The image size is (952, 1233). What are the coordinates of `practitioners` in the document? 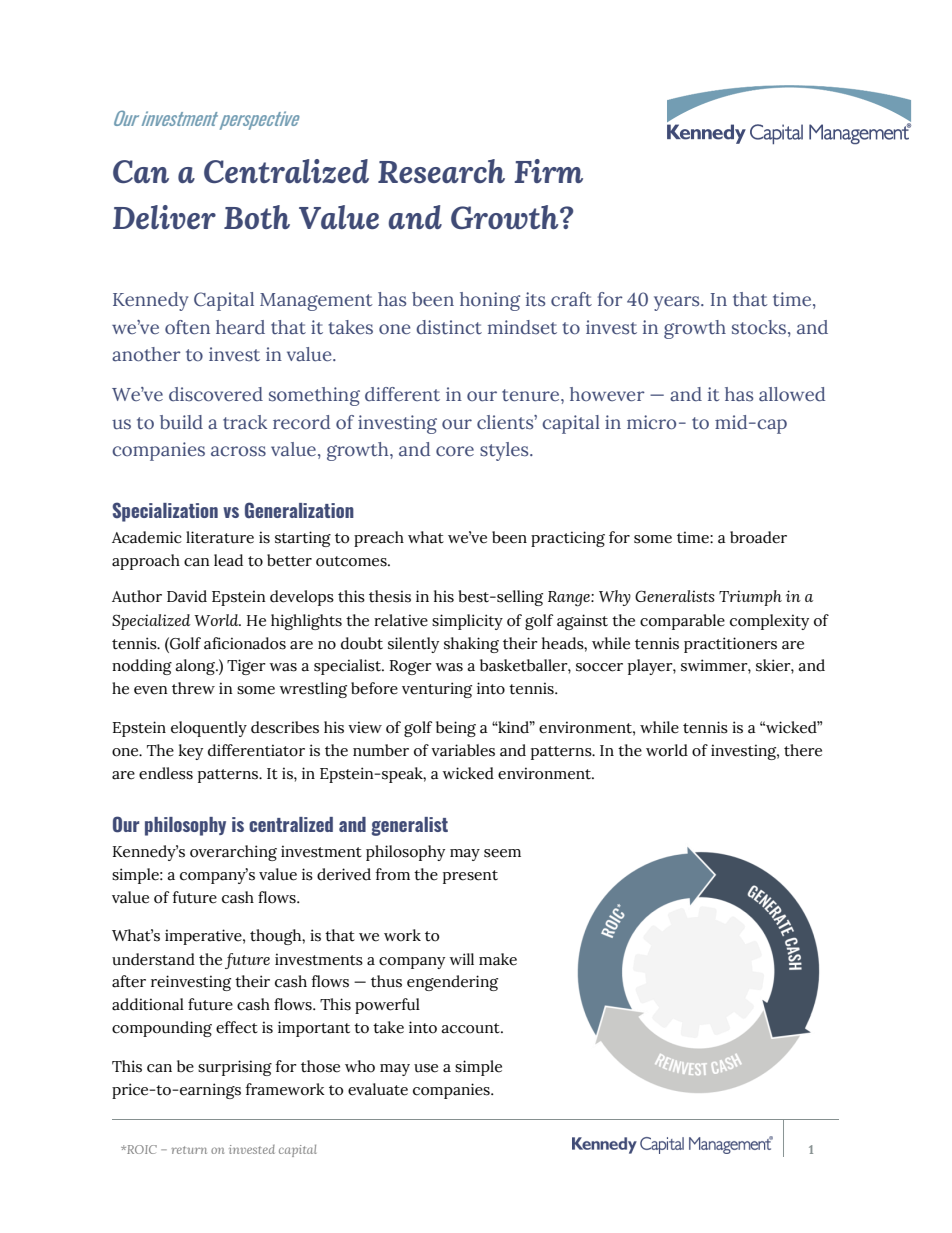 It's located at (730, 645).
